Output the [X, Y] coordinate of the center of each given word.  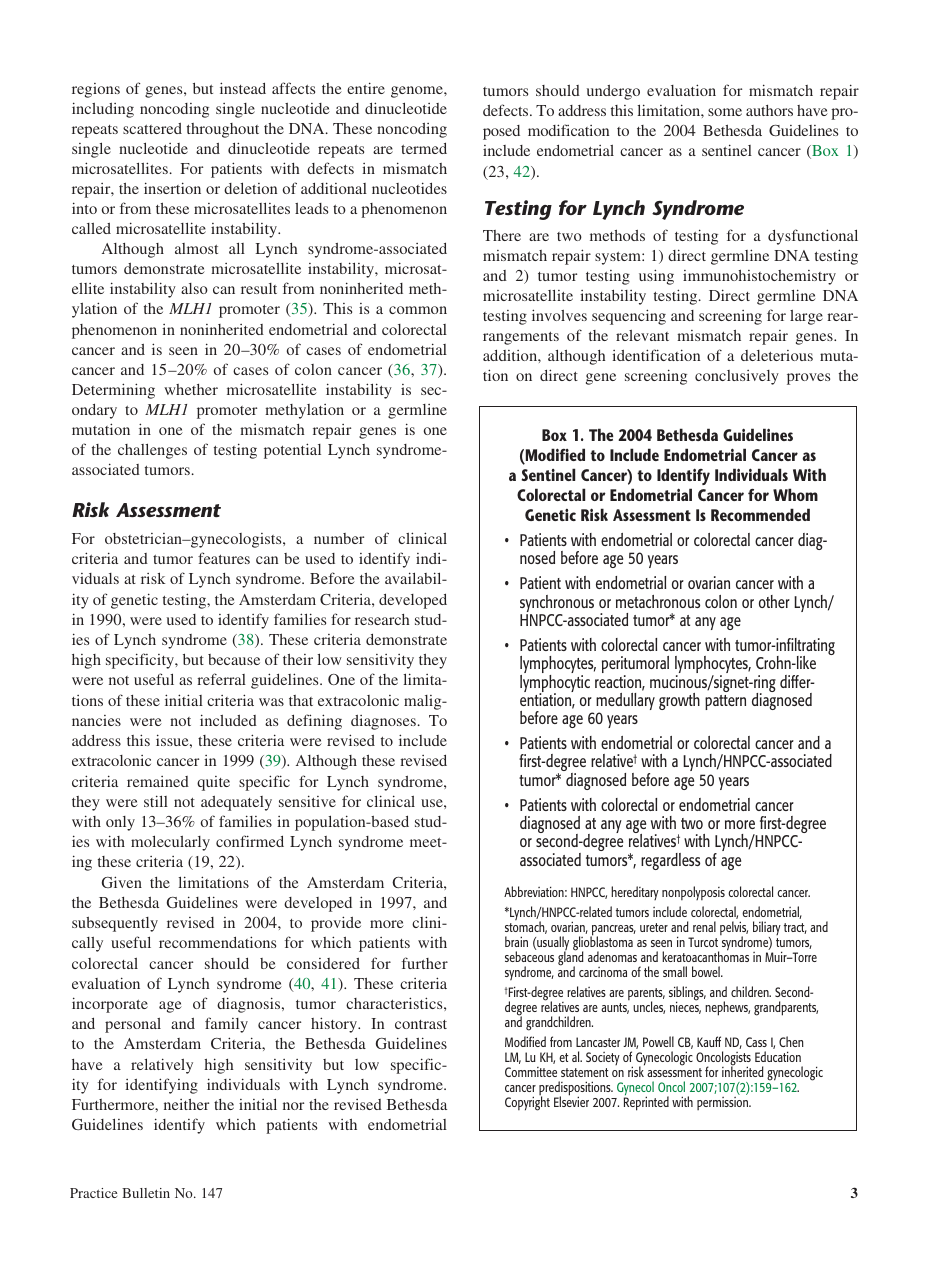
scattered [152, 128]
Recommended [760, 514]
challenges [152, 451]
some [725, 112]
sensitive [307, 801]
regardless [670, 861]
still [156, 801]
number [339, 538]
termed [424, 148]
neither [186, 1104]
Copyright [527, 1102]
